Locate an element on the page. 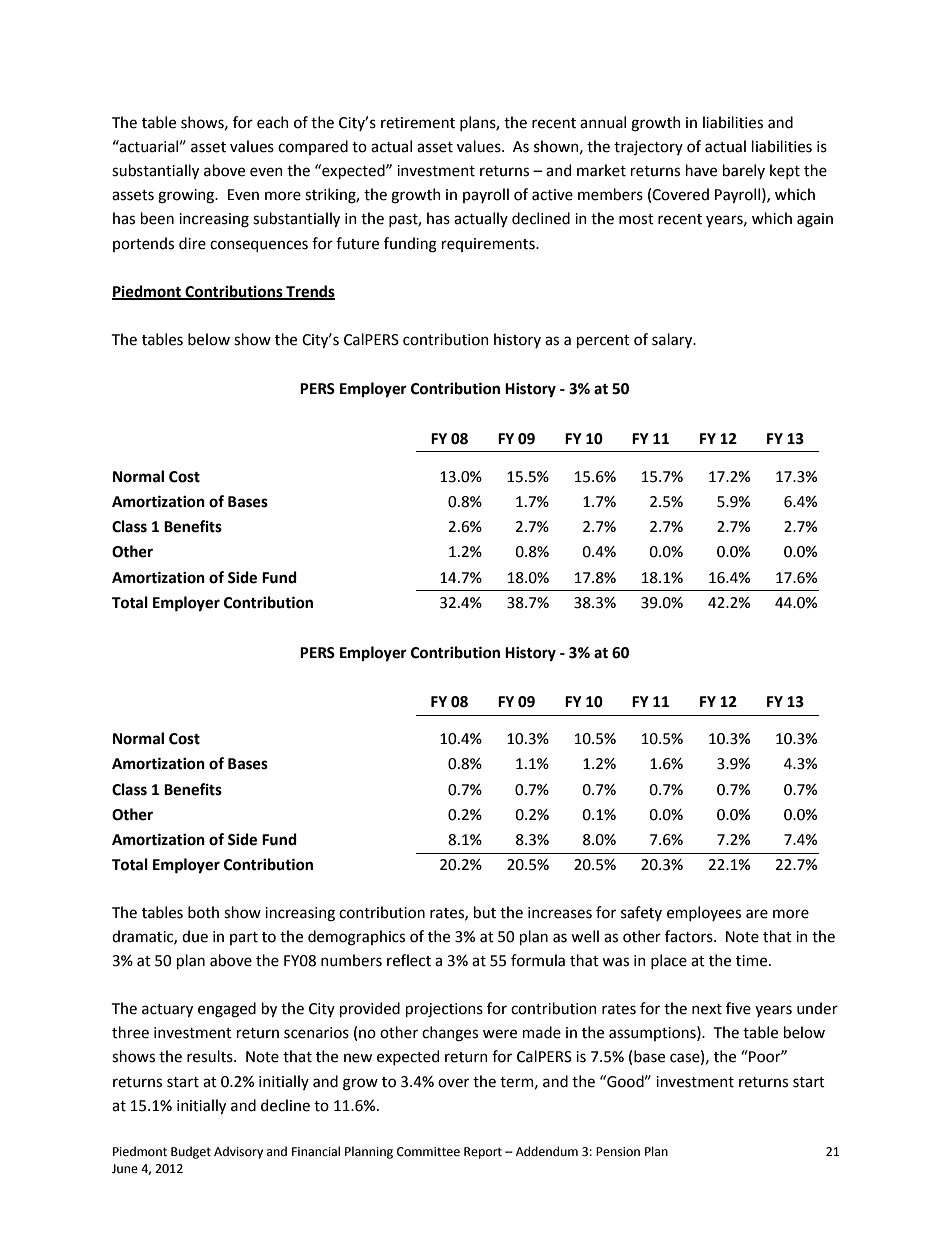  increases is located at coordinates (560, 913).
